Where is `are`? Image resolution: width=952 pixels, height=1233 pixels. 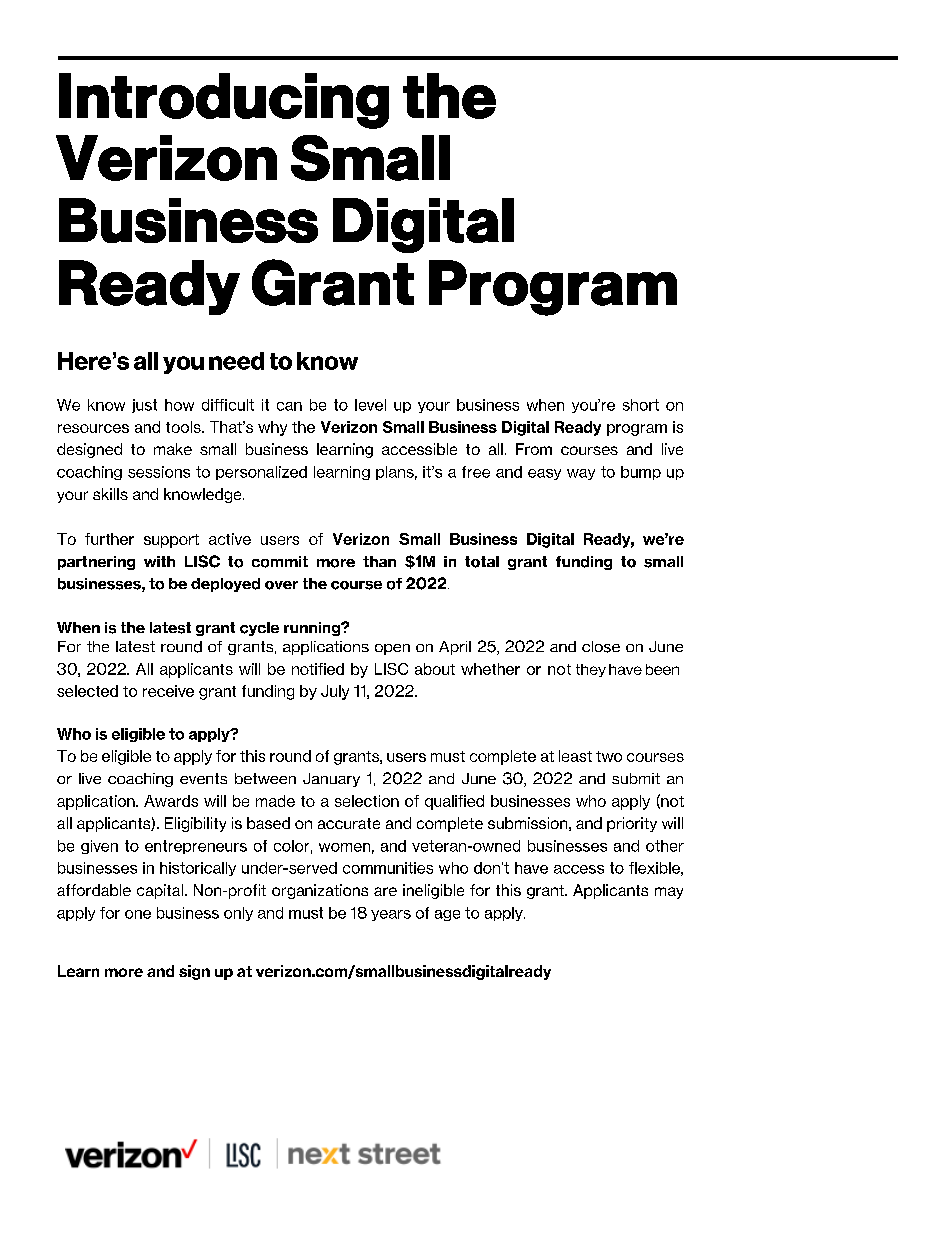
are is located at coordinates (385, 891).
